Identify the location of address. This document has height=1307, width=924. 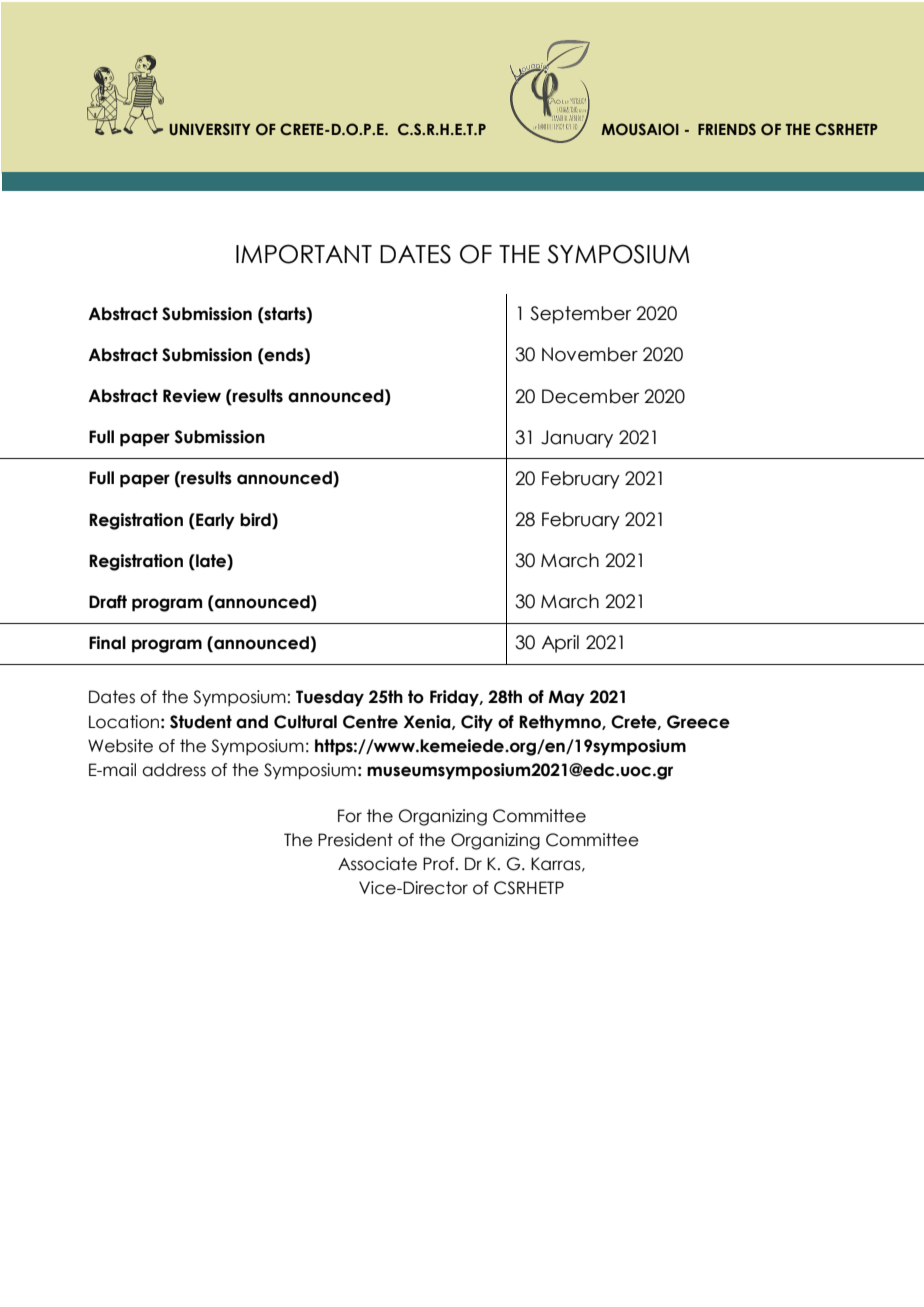
(174, 770).
